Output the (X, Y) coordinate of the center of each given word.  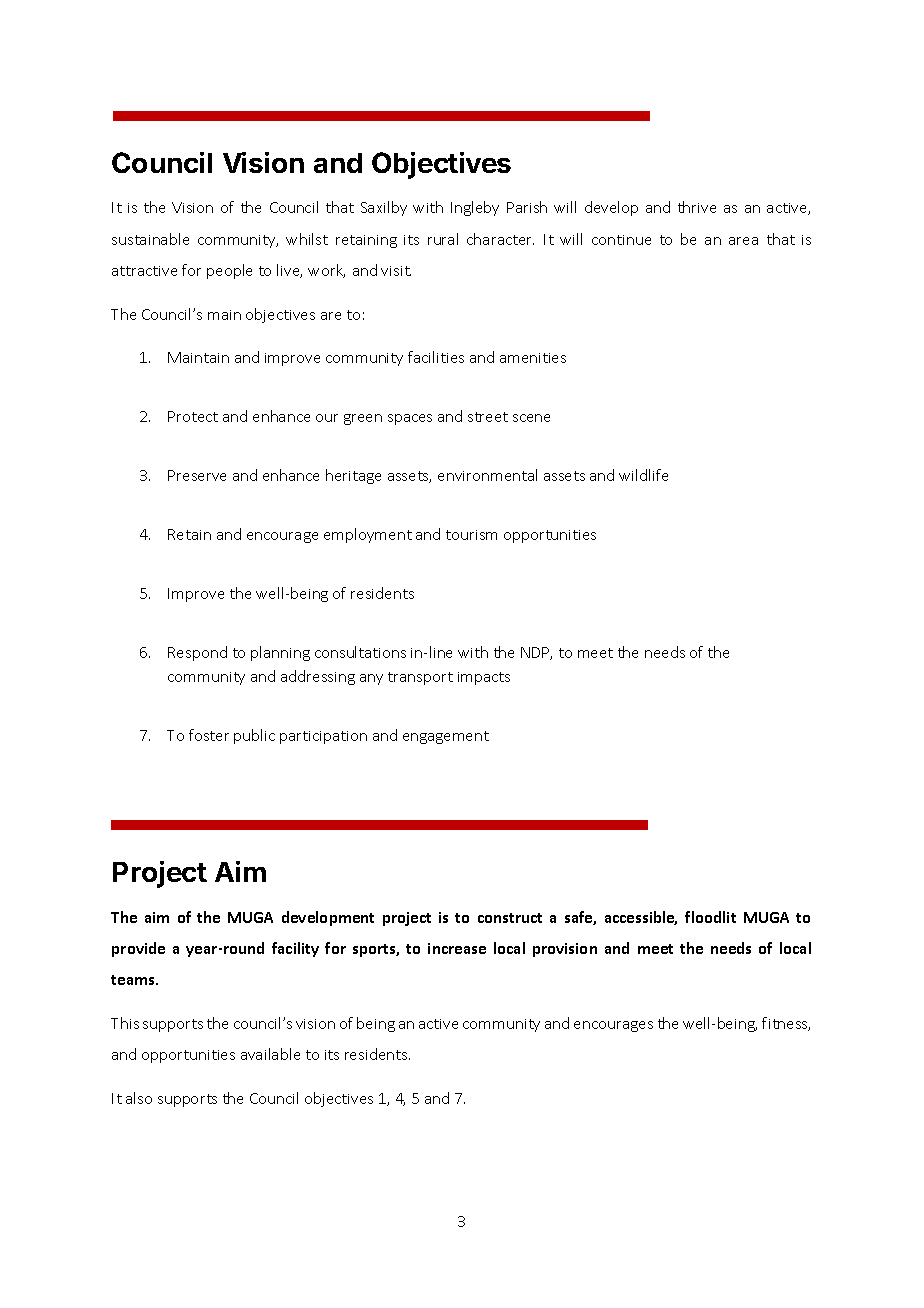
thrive (697, 207)
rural (443, 239)
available (270, 1054)
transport (420, 678)
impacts (484, 678)
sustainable (150, 239)
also (139, 1098)
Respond (197, 653)
